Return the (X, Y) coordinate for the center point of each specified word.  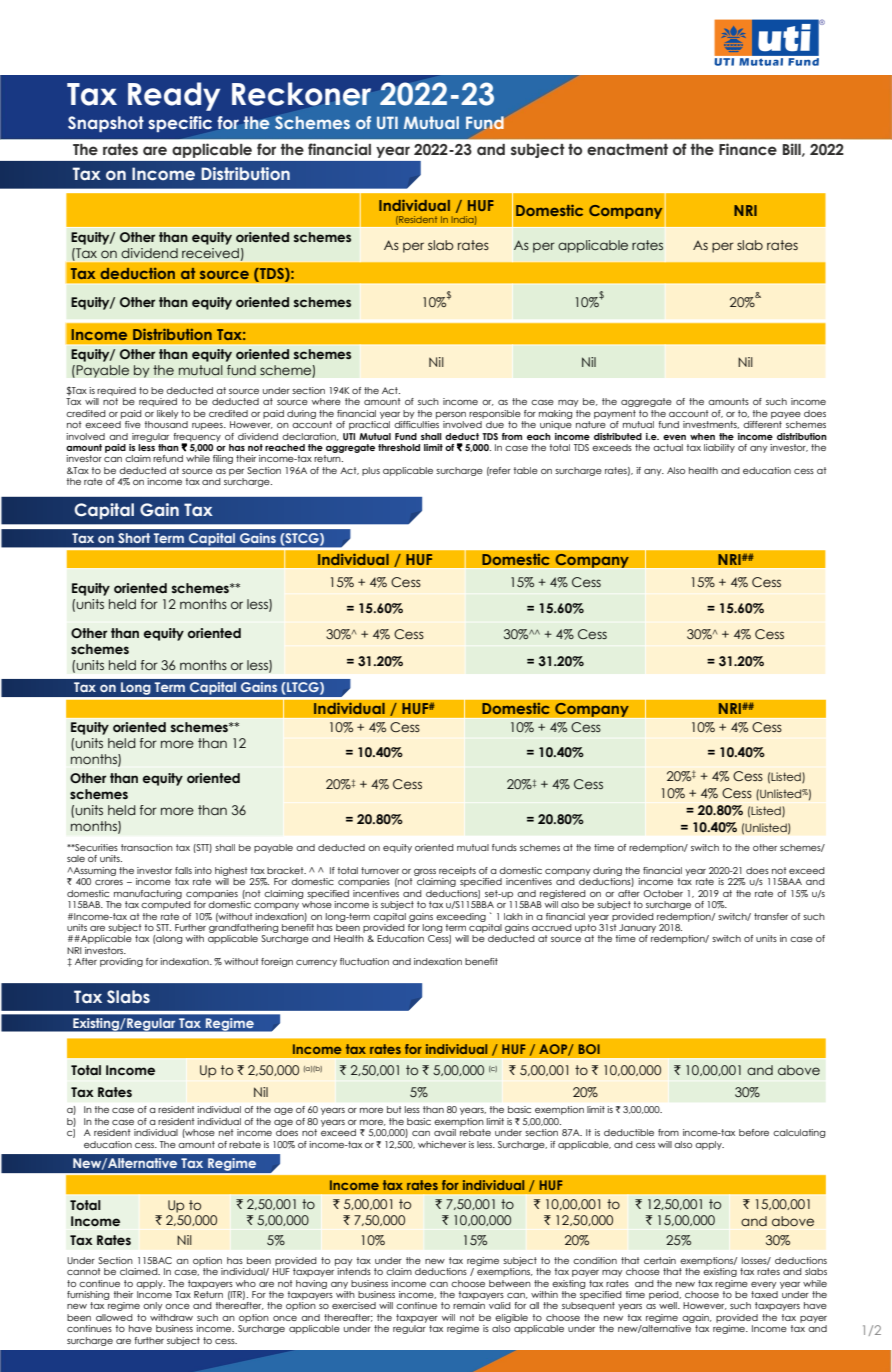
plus (371, 471)
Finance (748, 149)
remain (469, 1305)
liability (719, 448)
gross (425, 872)
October (663, 893)
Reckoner (301, 94)
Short (134, 538)
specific (180, 124)
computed (166, 905)
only (153, 1306)
